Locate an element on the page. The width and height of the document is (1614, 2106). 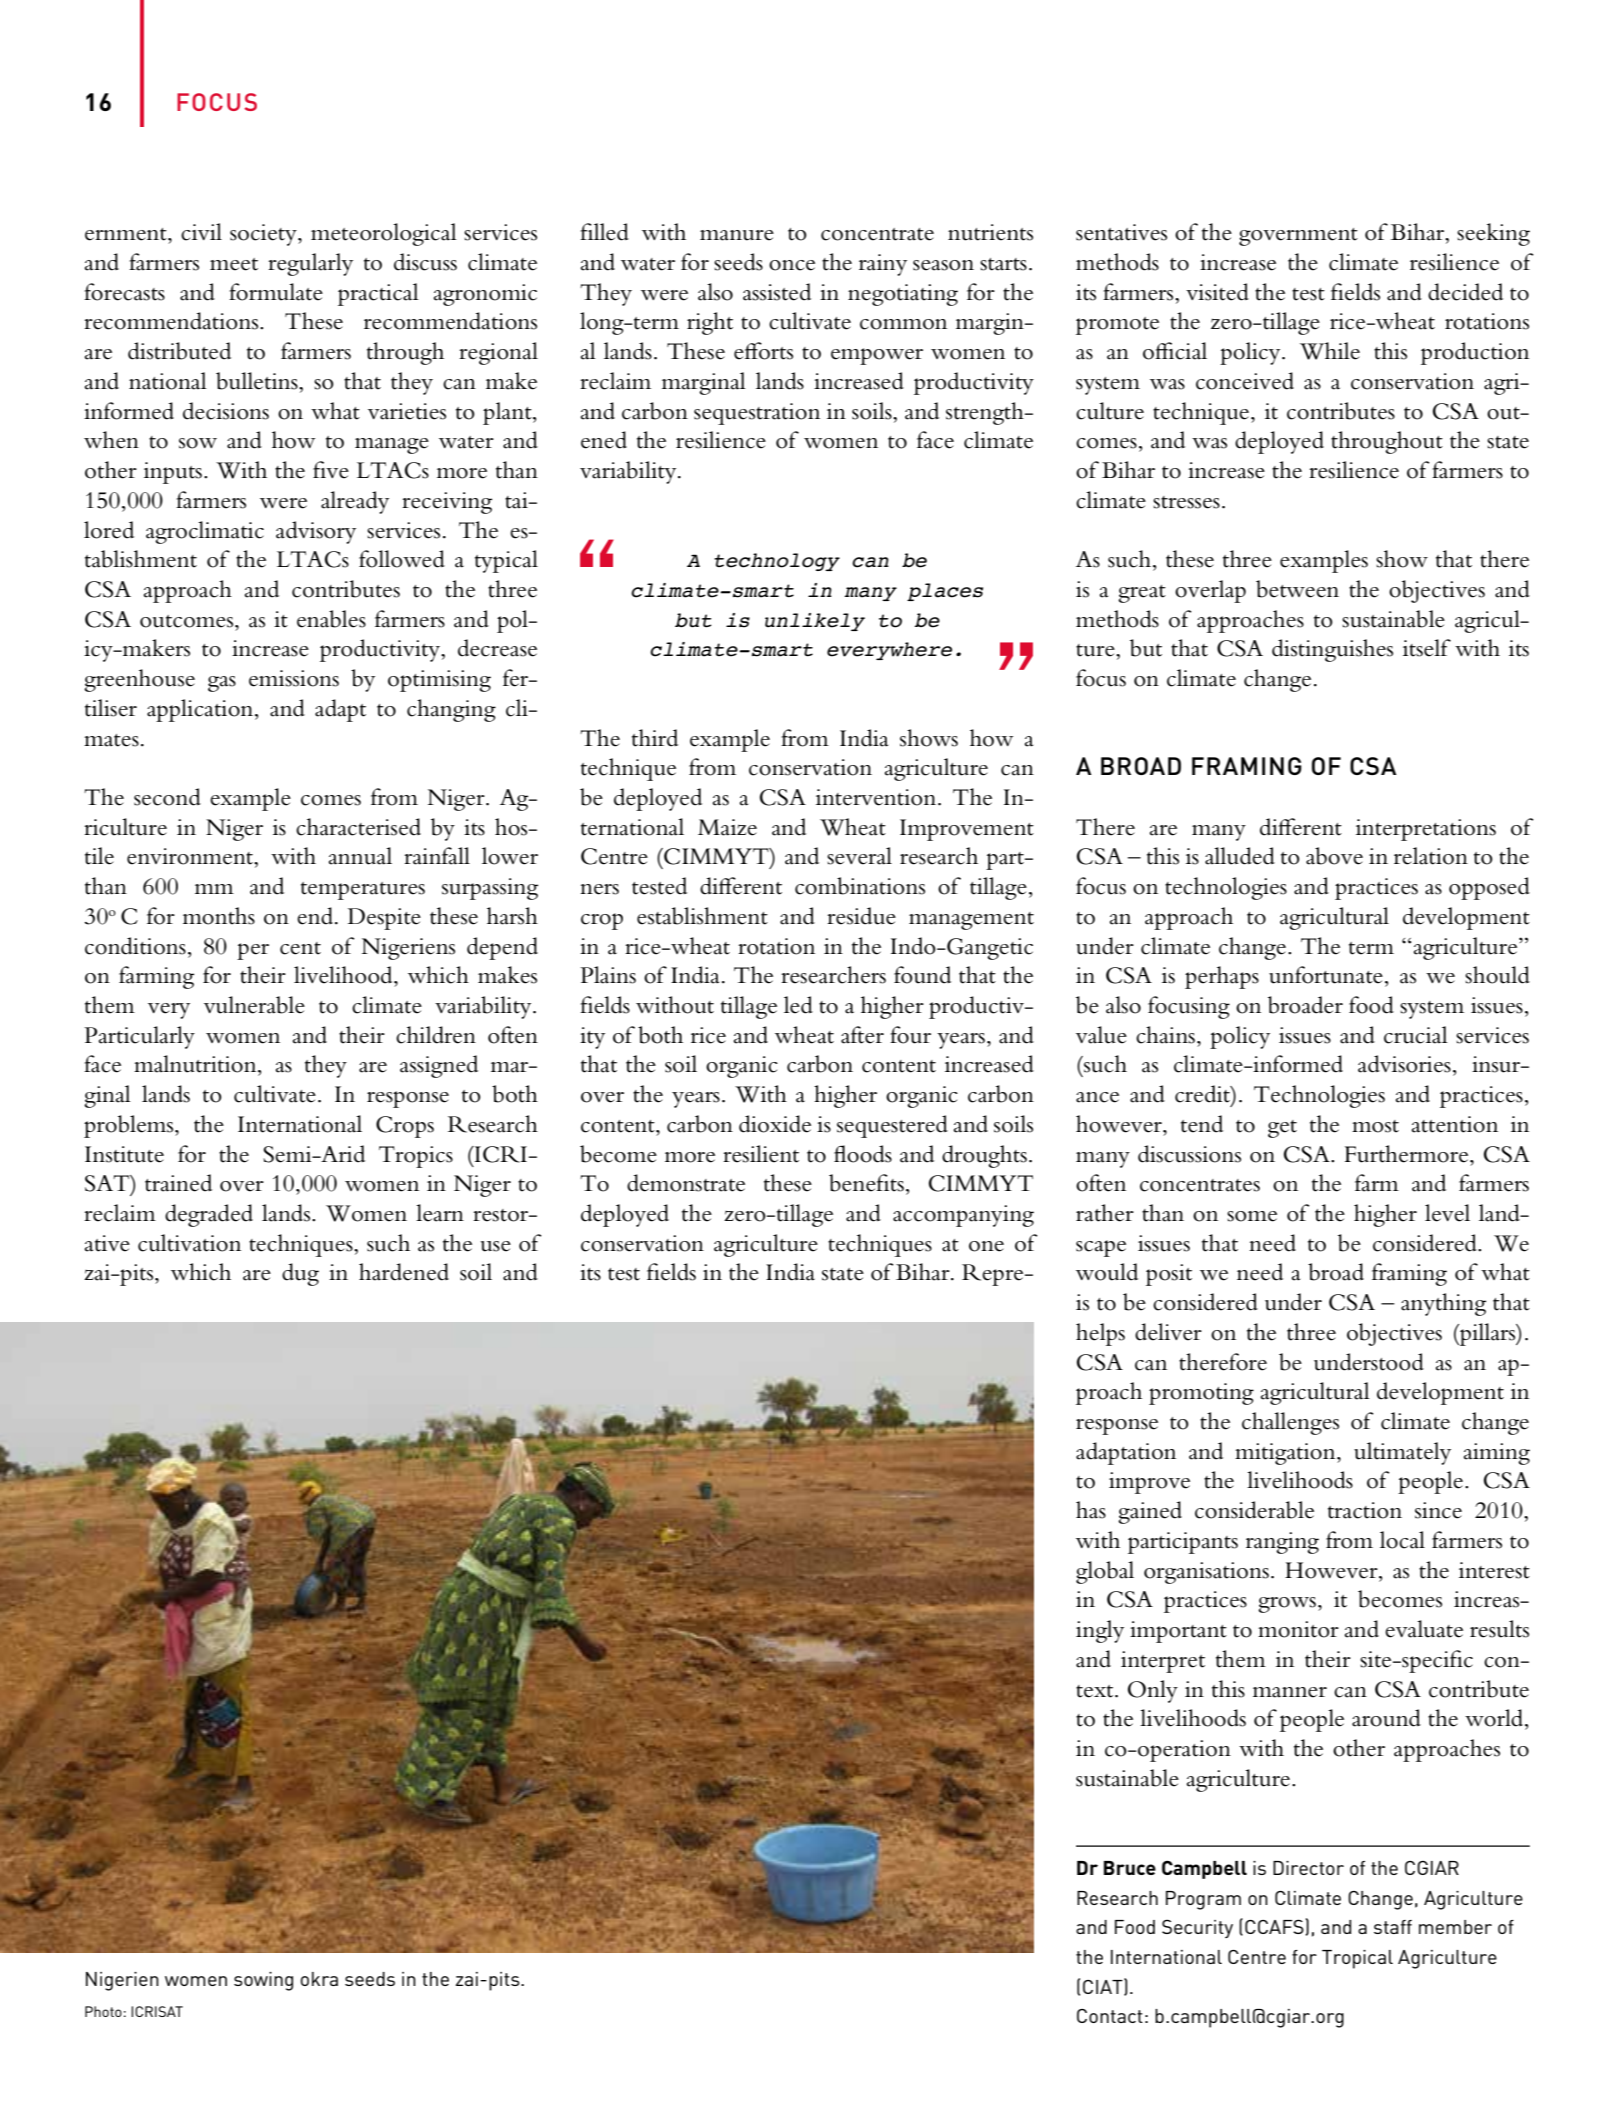
formulate is located at coordinates (276, 292).
